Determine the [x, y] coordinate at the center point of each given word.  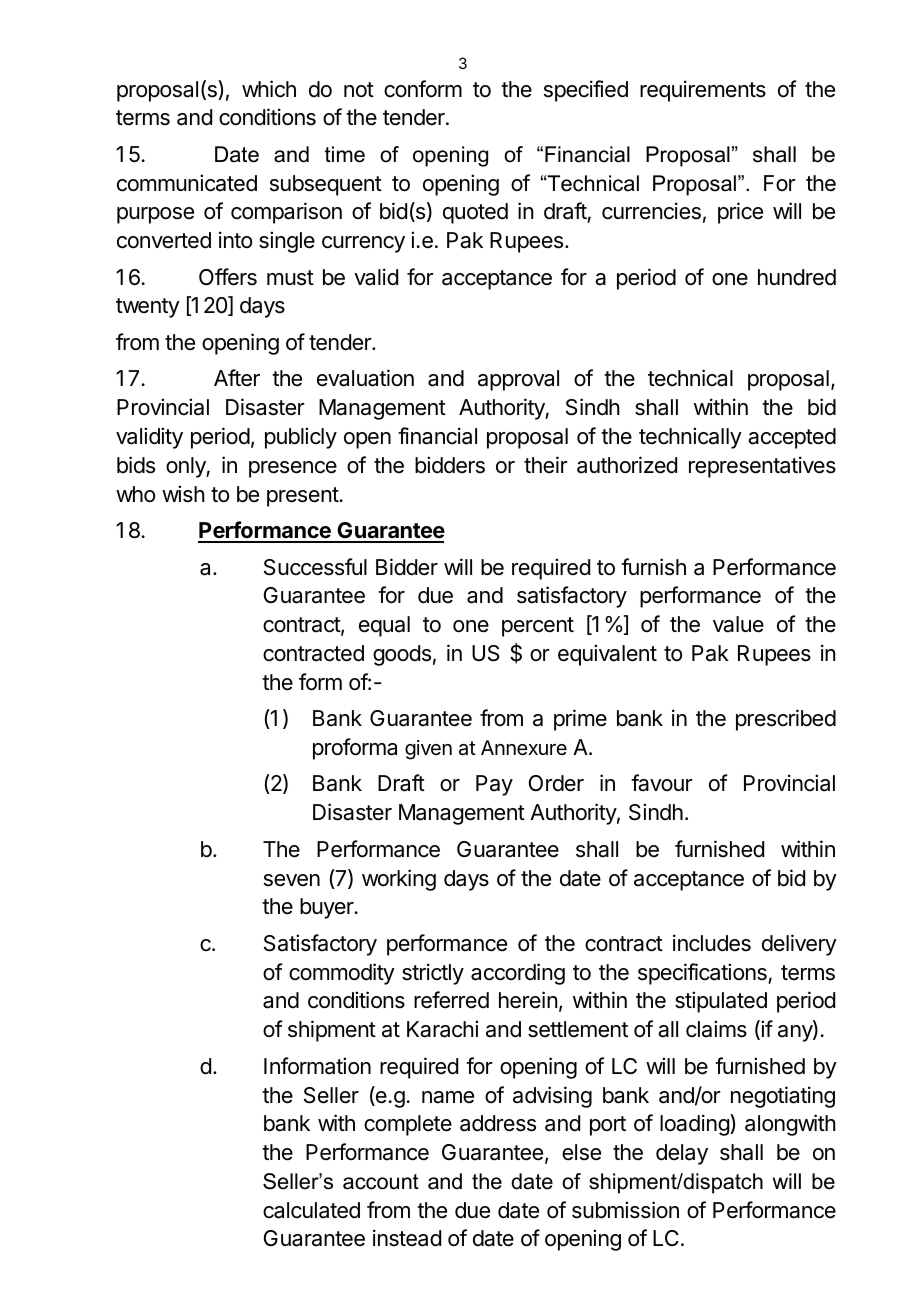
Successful [315, 567]
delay [682, 1154]
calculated [311, 1210]
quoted [475, 213]
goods [402, 655]
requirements [703, 91]
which [269, 89]
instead [407, 1238]
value [738, 624]
